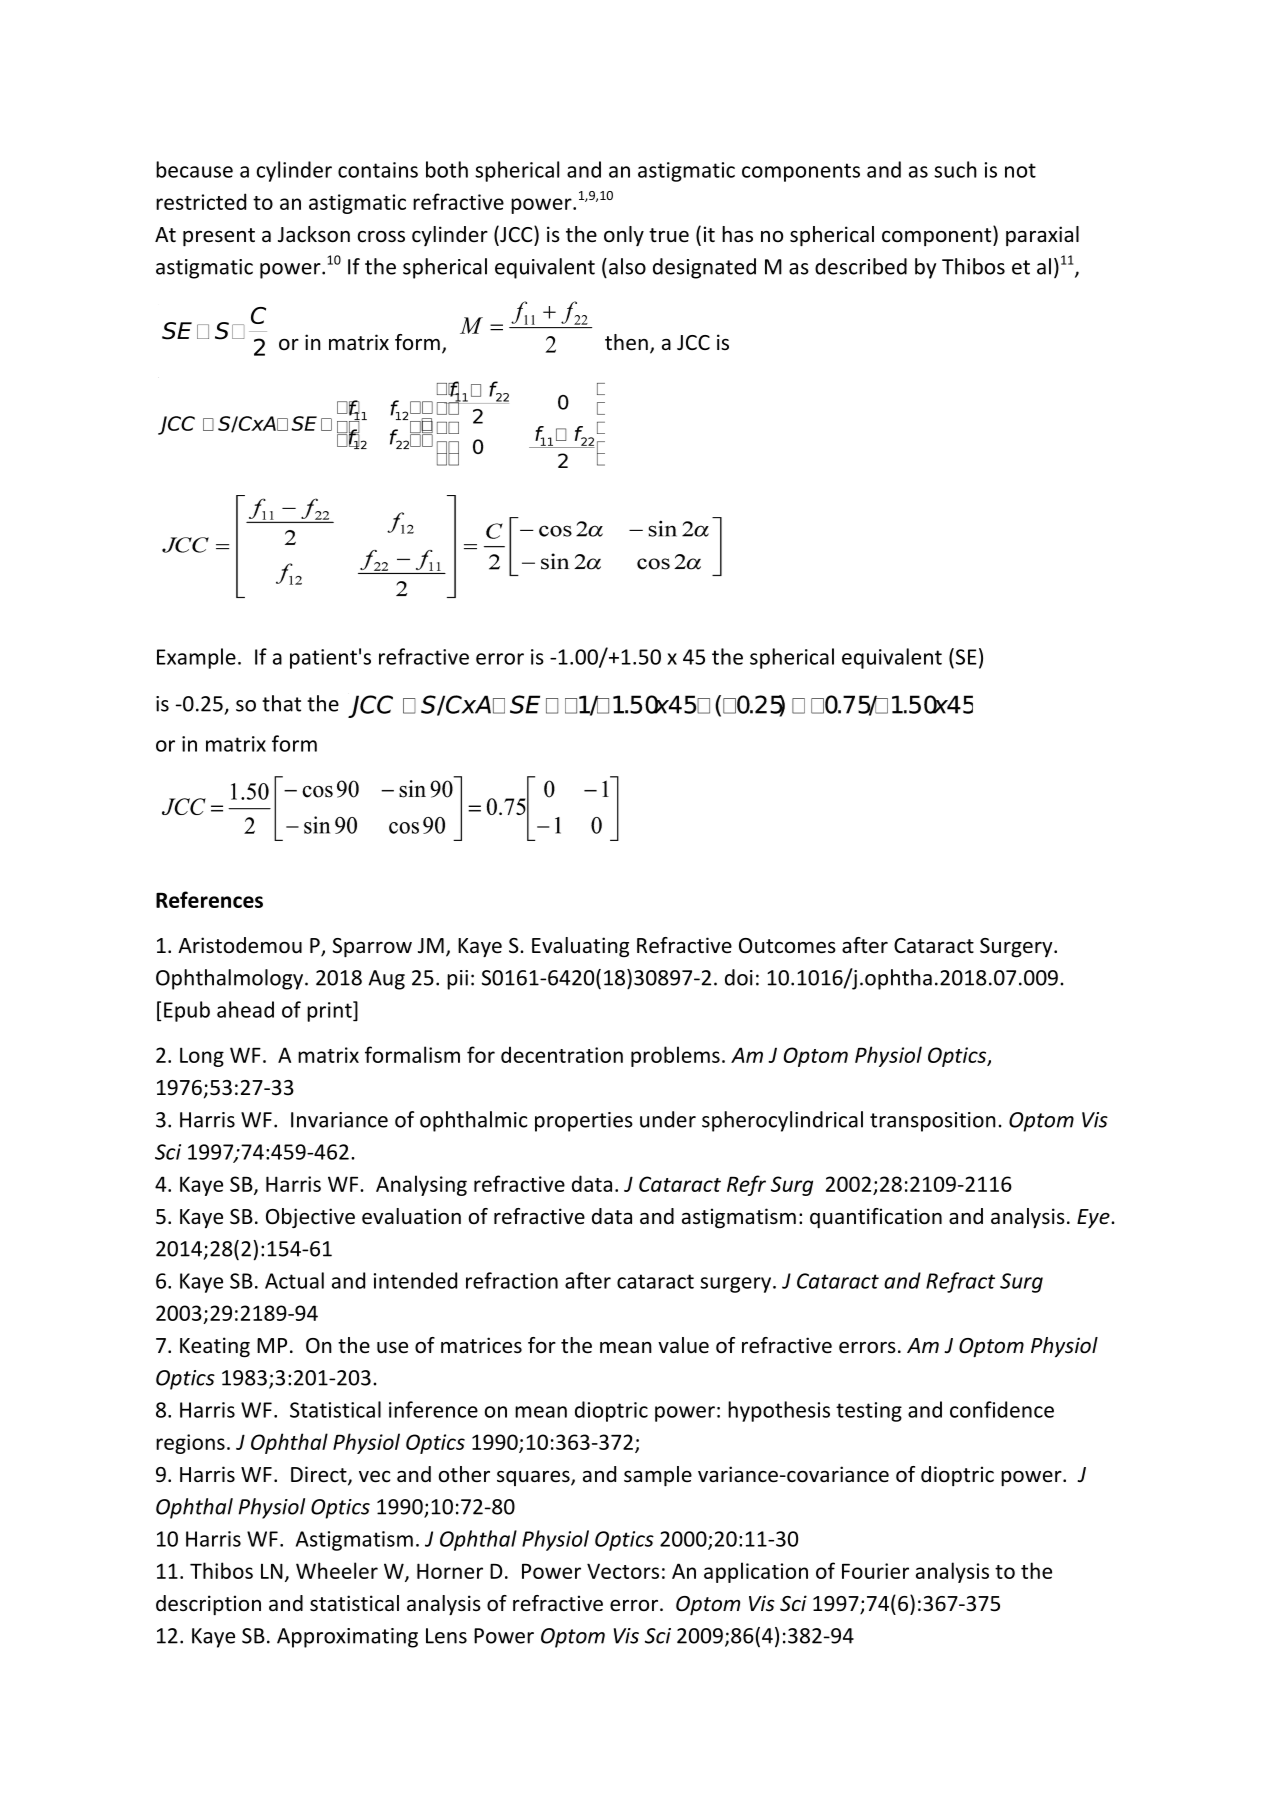 This document has width=1281, height=1811. Describe the element at coordinates (787, 946) in the document. I see `Outcomes` at that location.
